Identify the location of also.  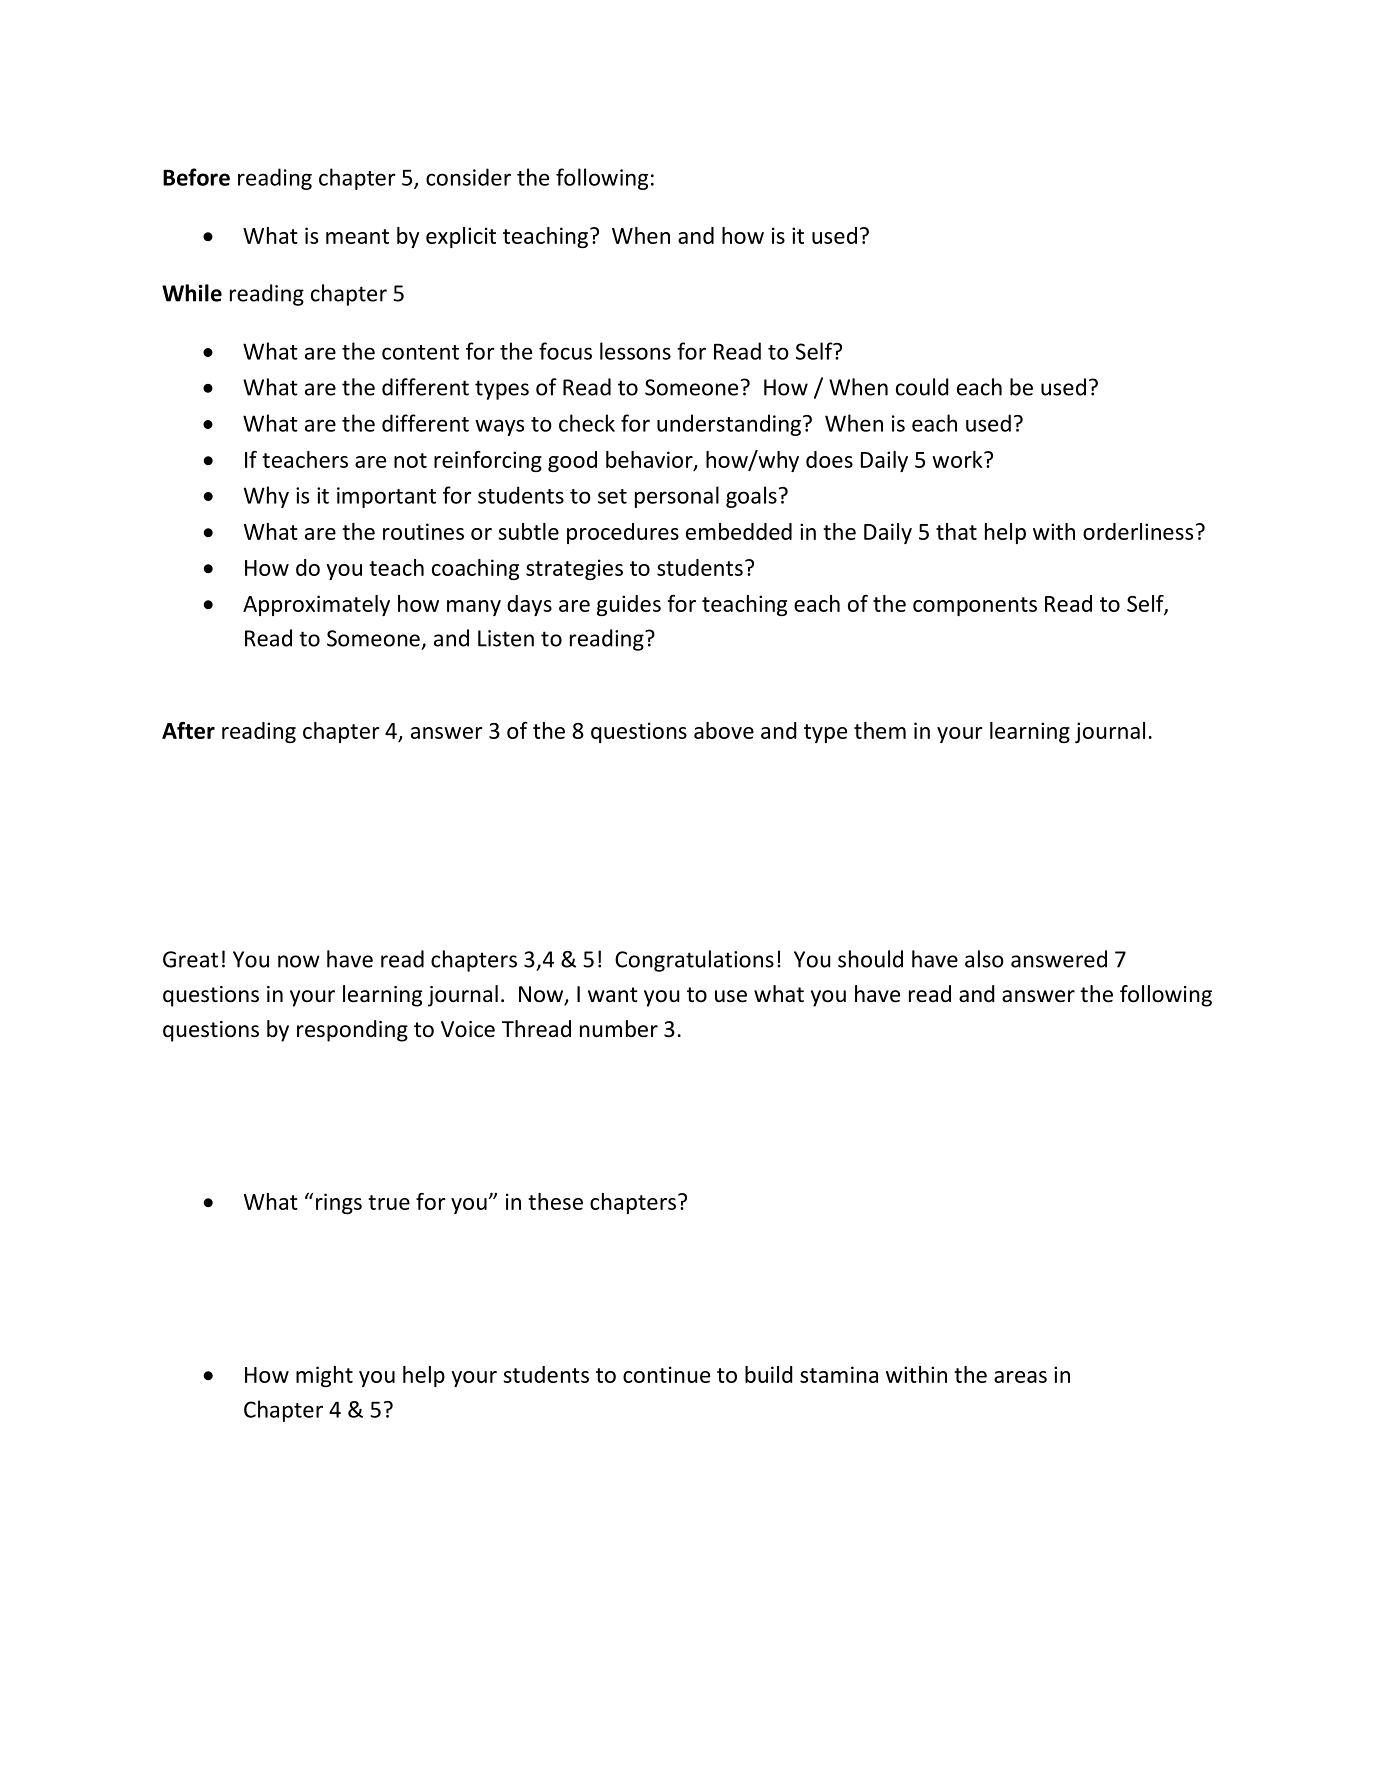
(984, 959).
